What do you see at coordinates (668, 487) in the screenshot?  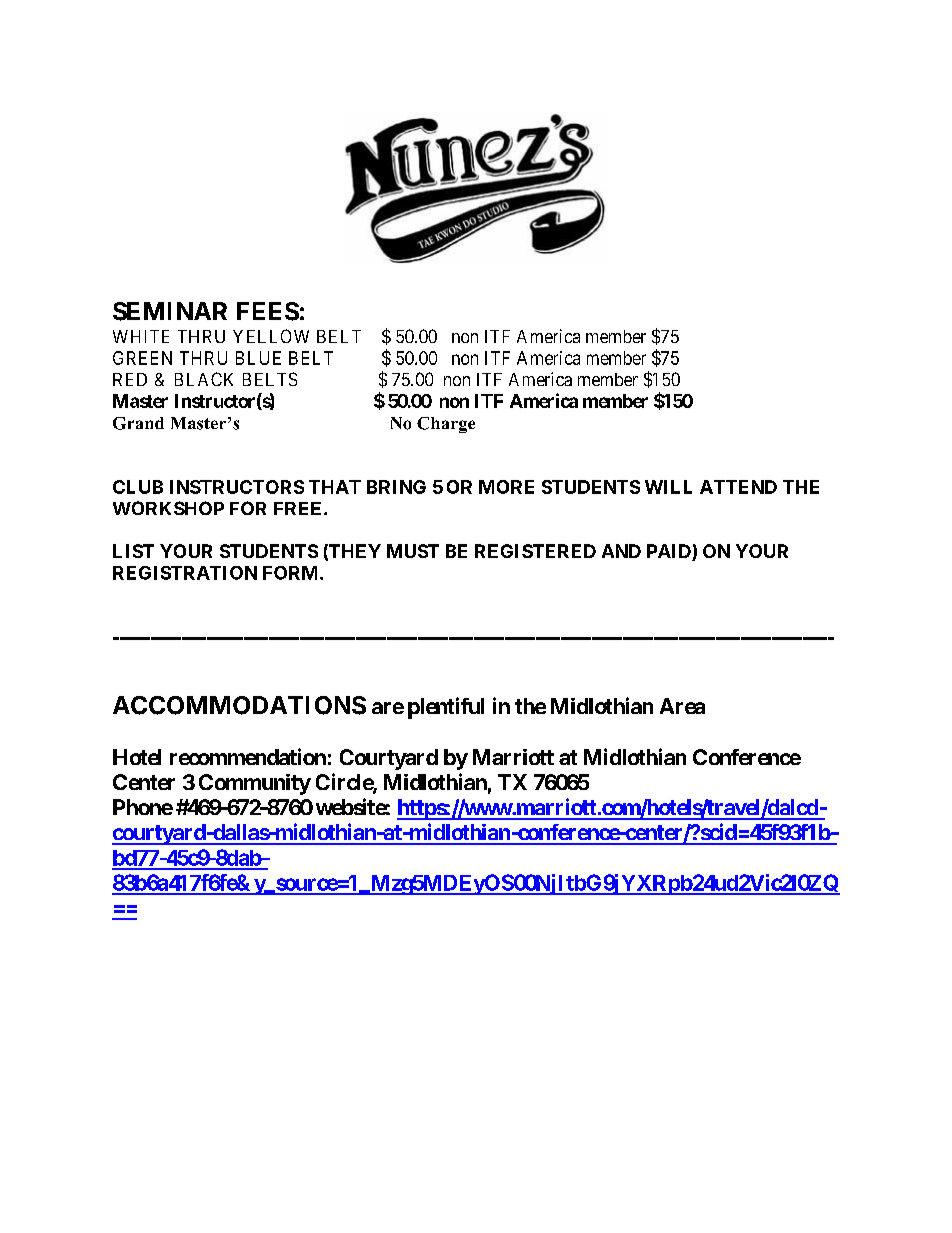 I see `WILL` at bounding box center [668, 487].
